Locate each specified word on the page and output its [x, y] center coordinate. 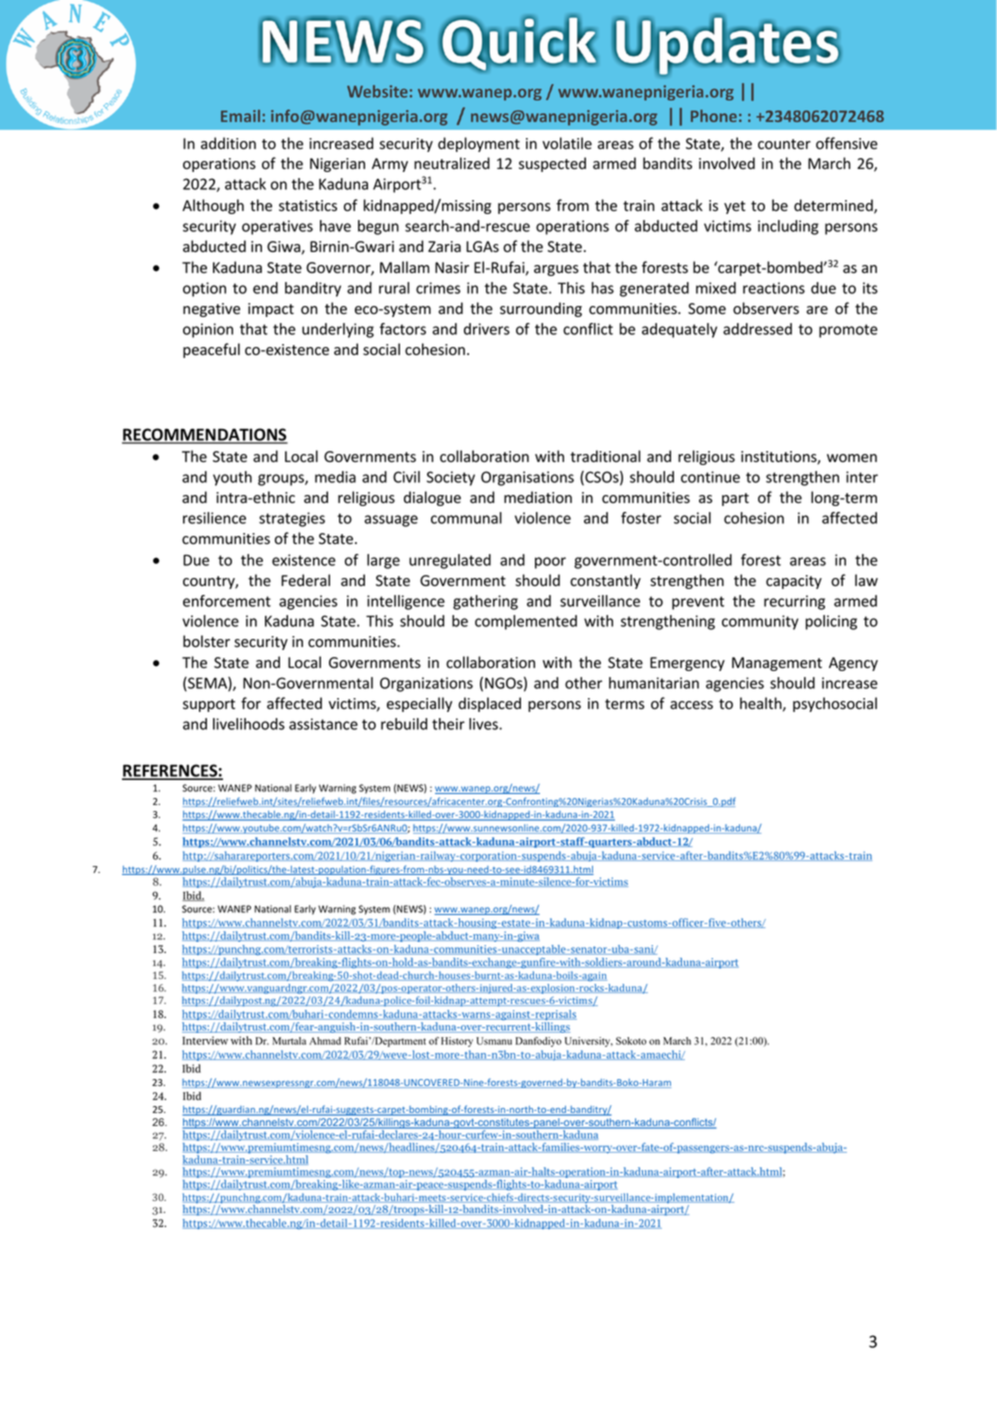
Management [777, 664]
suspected [552, 164]
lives [484, 724]
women [852, 458]
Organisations [527, 478]
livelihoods [249, 724]
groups [282, 480]
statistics [308, 206]
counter [784, 144]
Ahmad [325, 1041]
